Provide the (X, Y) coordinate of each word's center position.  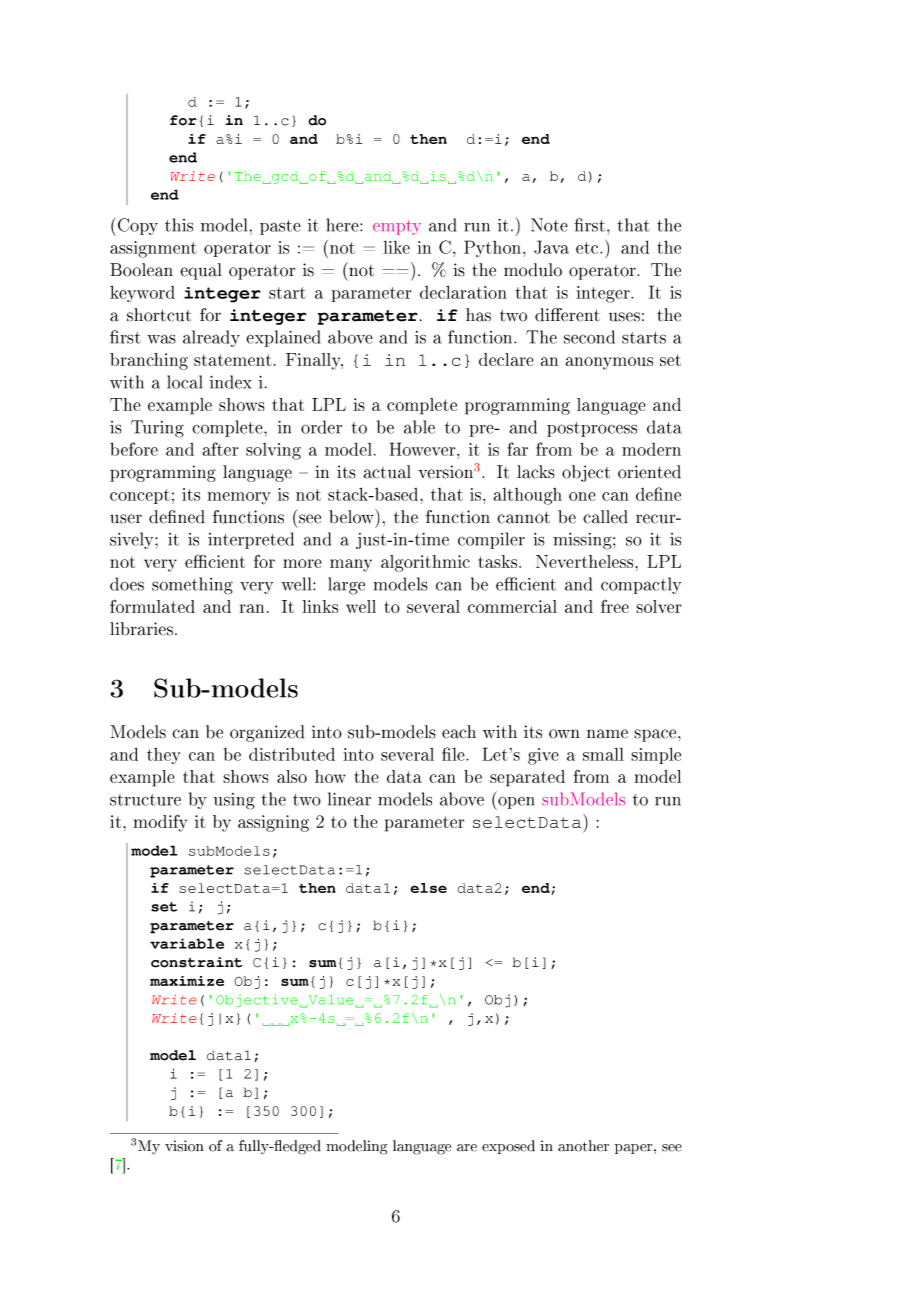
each (459, 732)
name (607, 734)
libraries (143, 629)
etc (588, 248)
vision (184, 1146)
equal (201, 271)
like (396, 247)
